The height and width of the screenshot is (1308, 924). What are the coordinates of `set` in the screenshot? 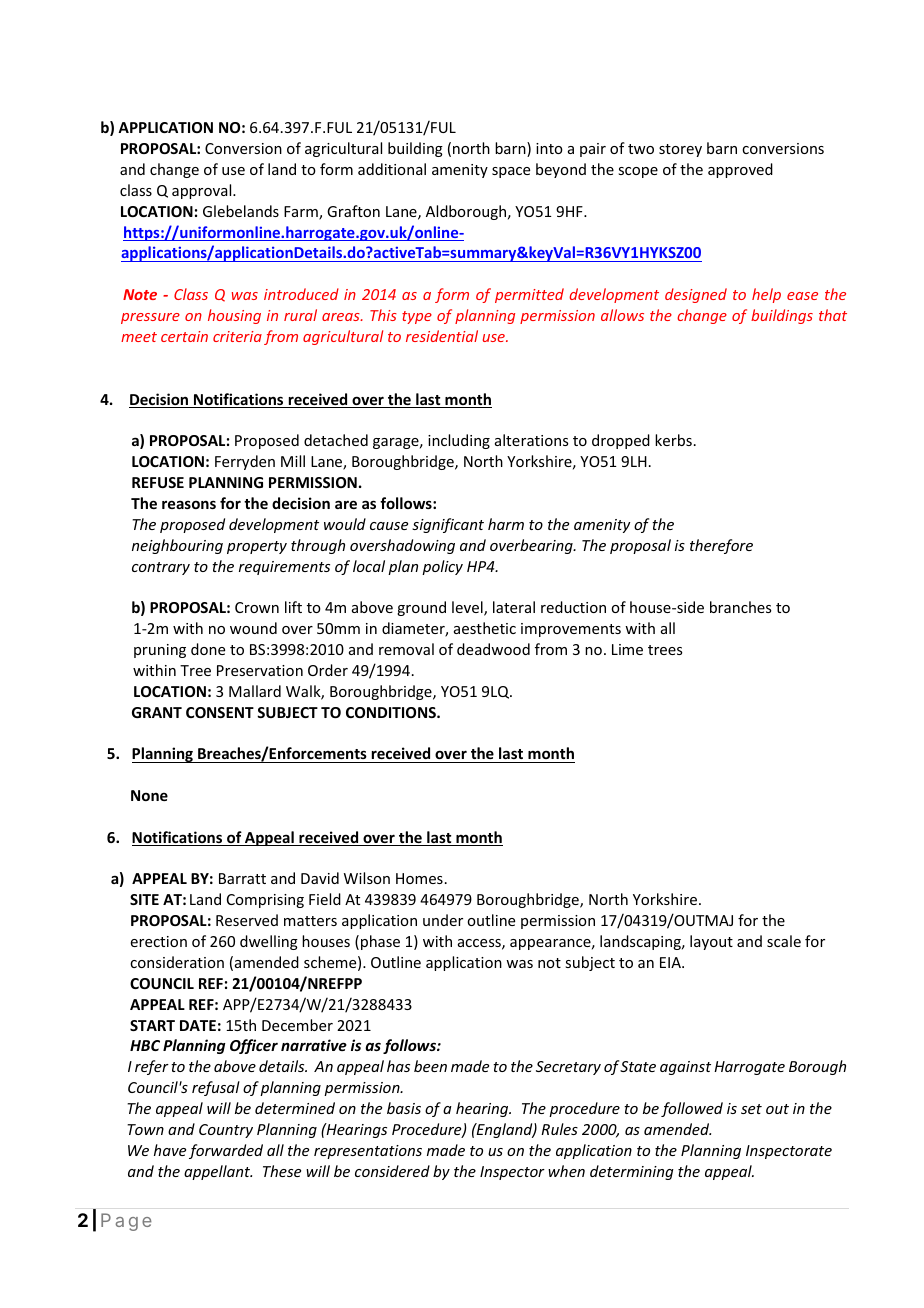 It's located at (751, 1109).
